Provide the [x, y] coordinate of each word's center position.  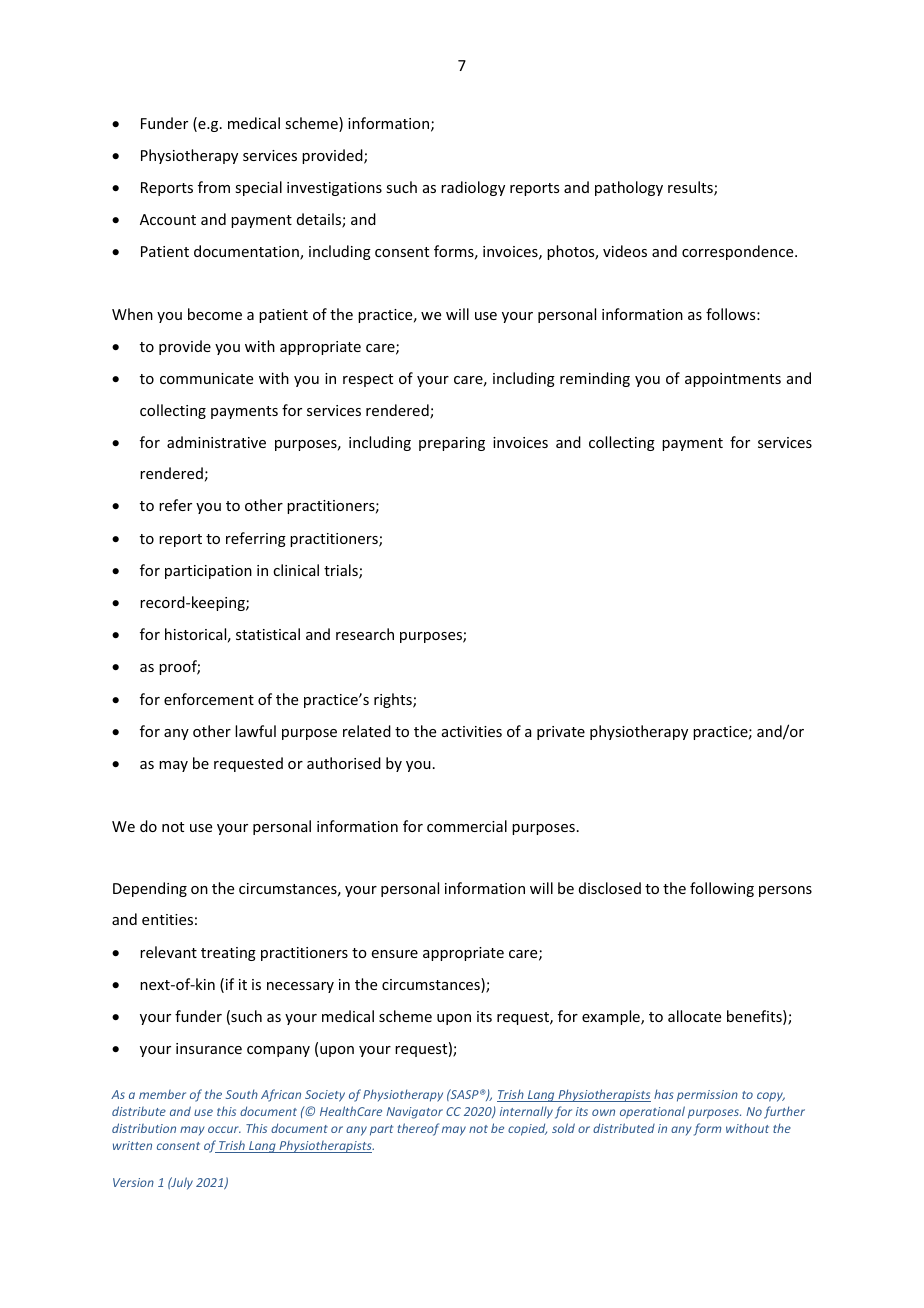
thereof [418, 1129]
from [214, 187]
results [691, 188]
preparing [452, 444]
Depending [150, 889]
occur [224, 1129]
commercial [467, 826]
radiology [473, 188]
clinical [296, 570]
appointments [733, 380]
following [722, 889]
